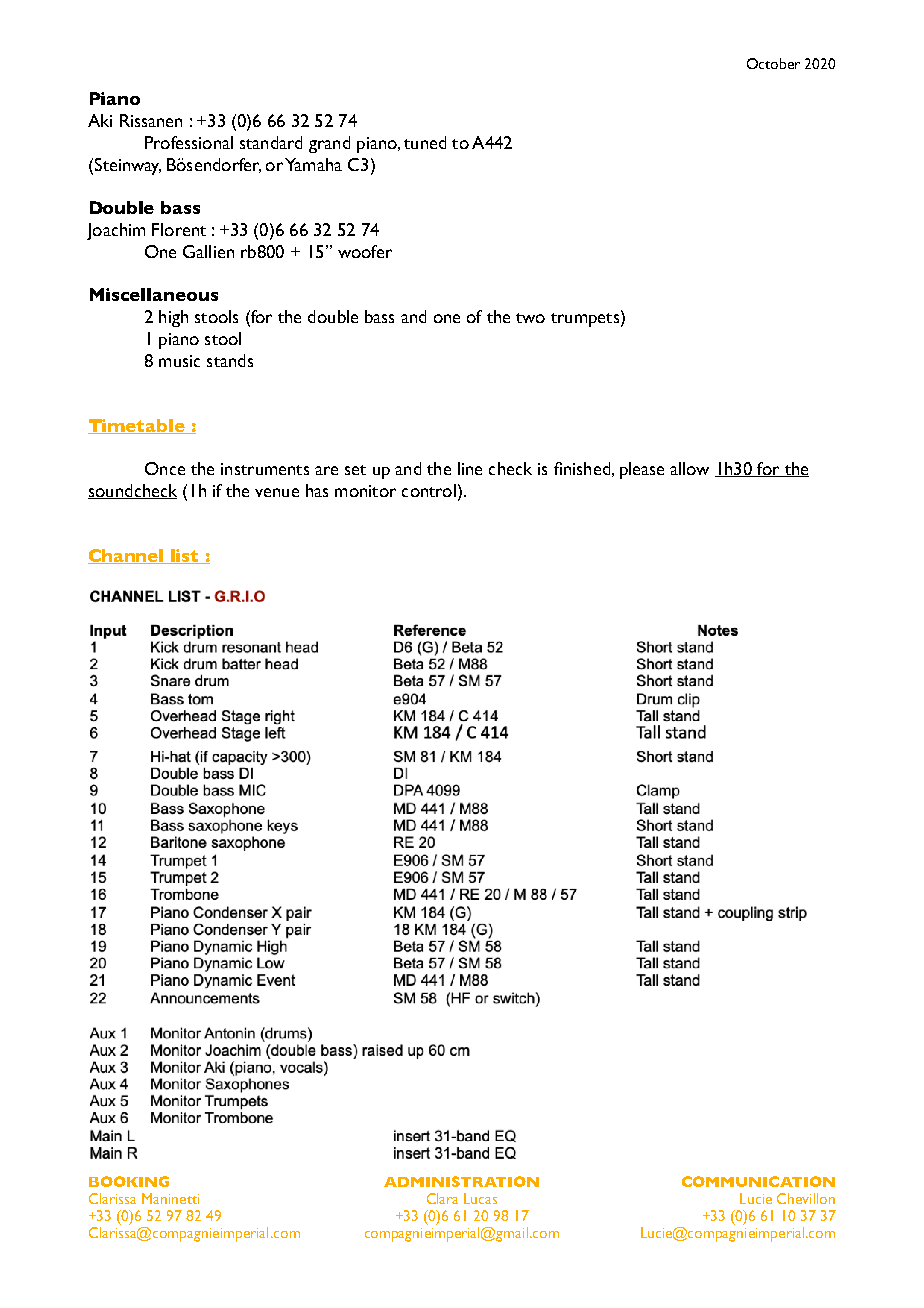 The height and width of the screenshot is (1308, 924). I want to click on please, so click(642, 470).
